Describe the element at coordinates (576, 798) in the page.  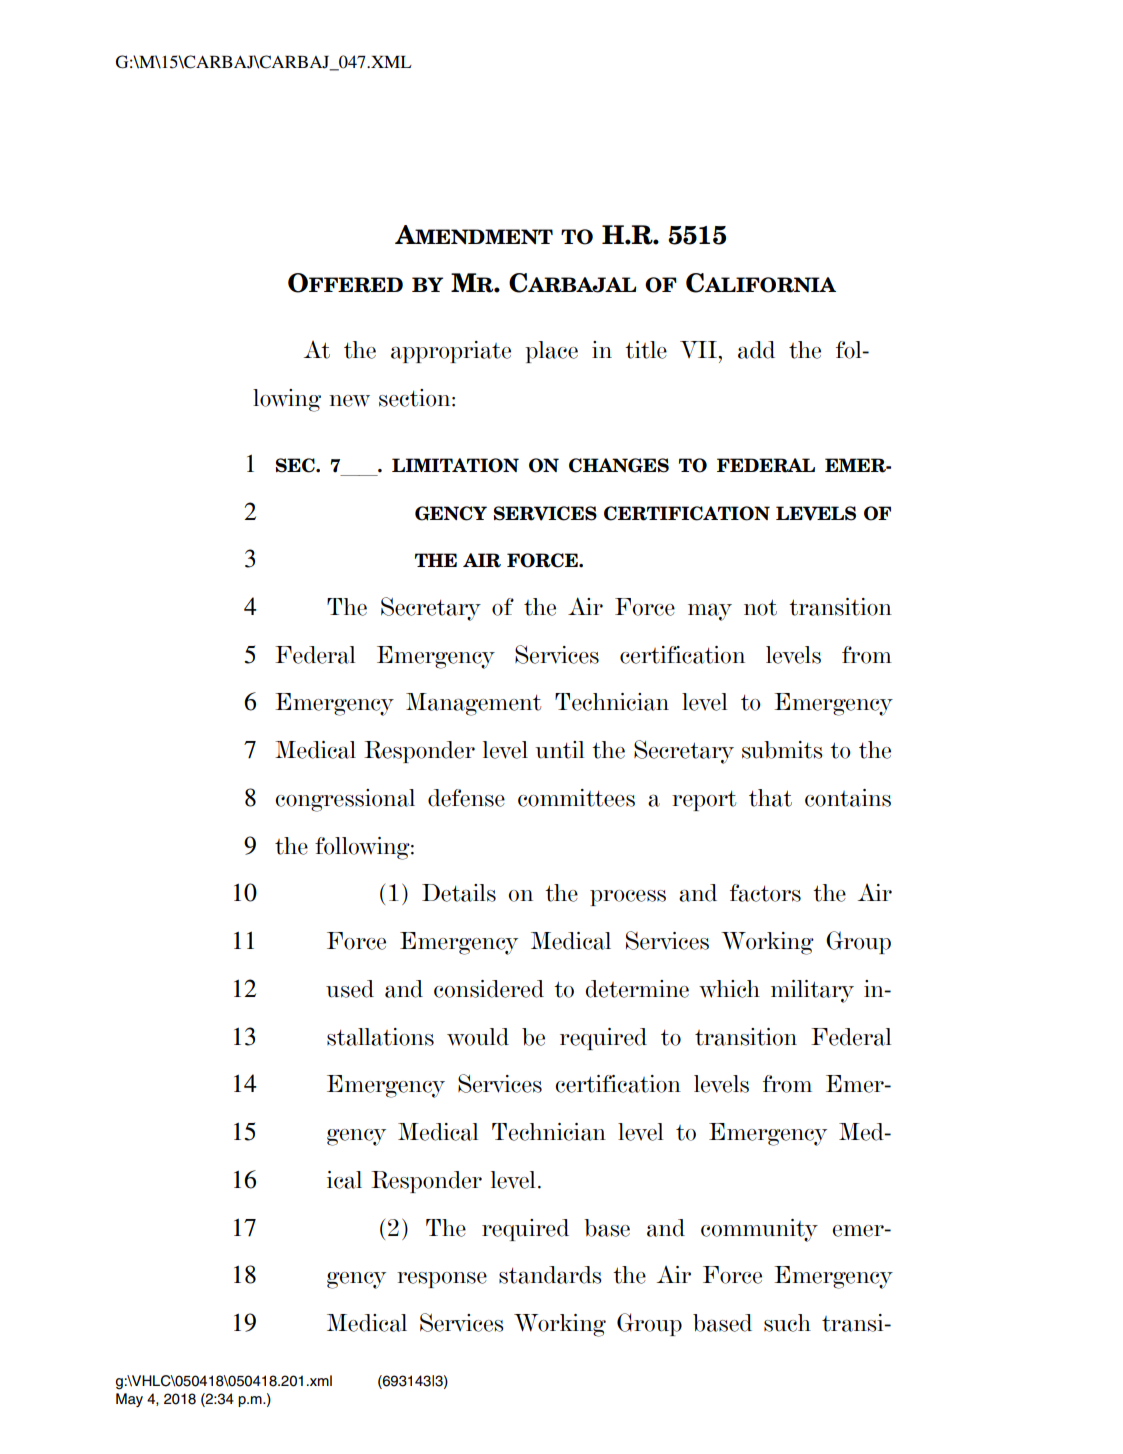
I see `committees` at that location.
